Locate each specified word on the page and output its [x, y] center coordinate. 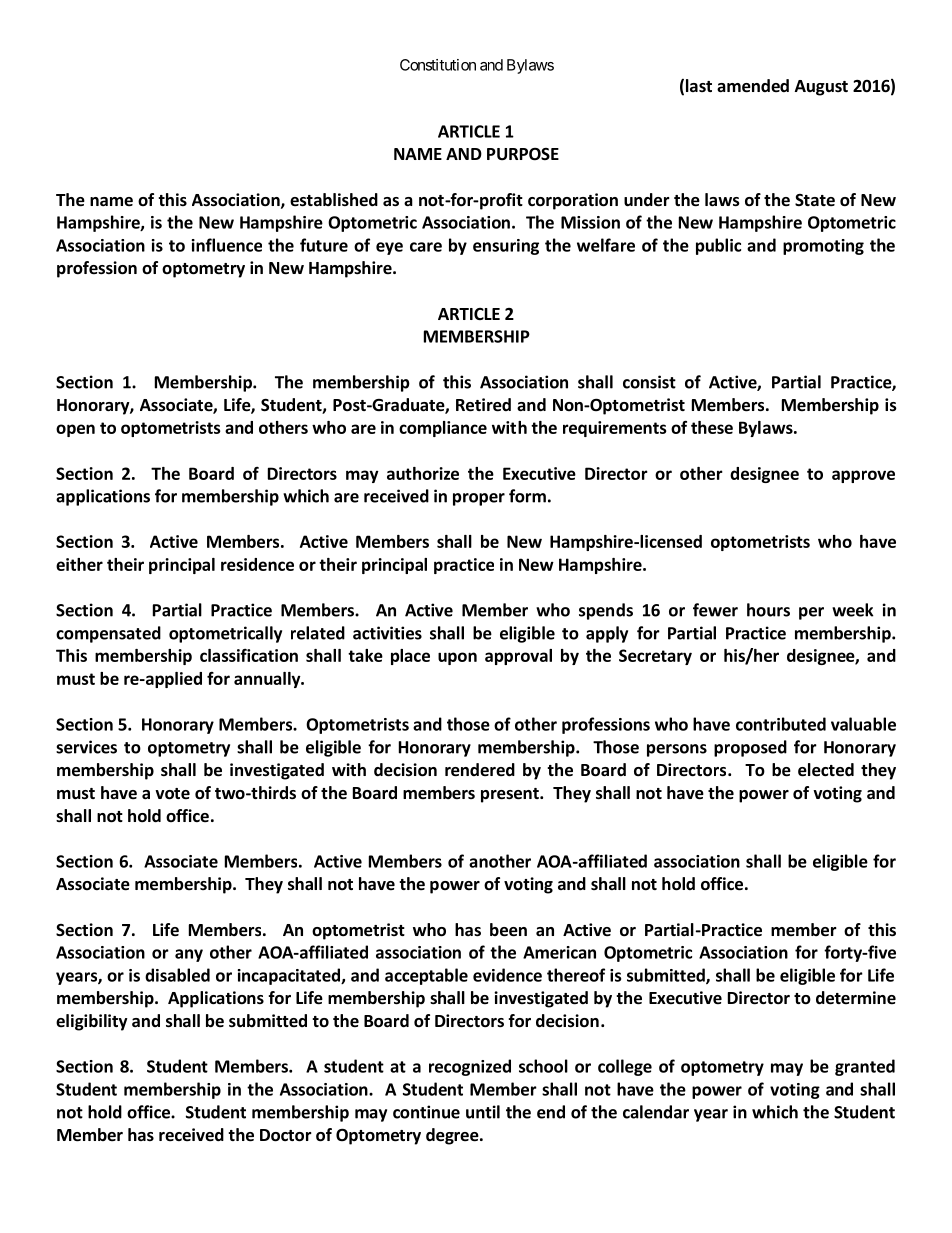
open [75, 430]
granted [865, 1067]
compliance [443, 429]
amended [753, 86]
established [334, 200]
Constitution [438, 65]
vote [172, 794]
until [483, 1112]
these [712, 427]
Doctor [286, 1135]
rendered [480, 770]
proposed [750, 748]
